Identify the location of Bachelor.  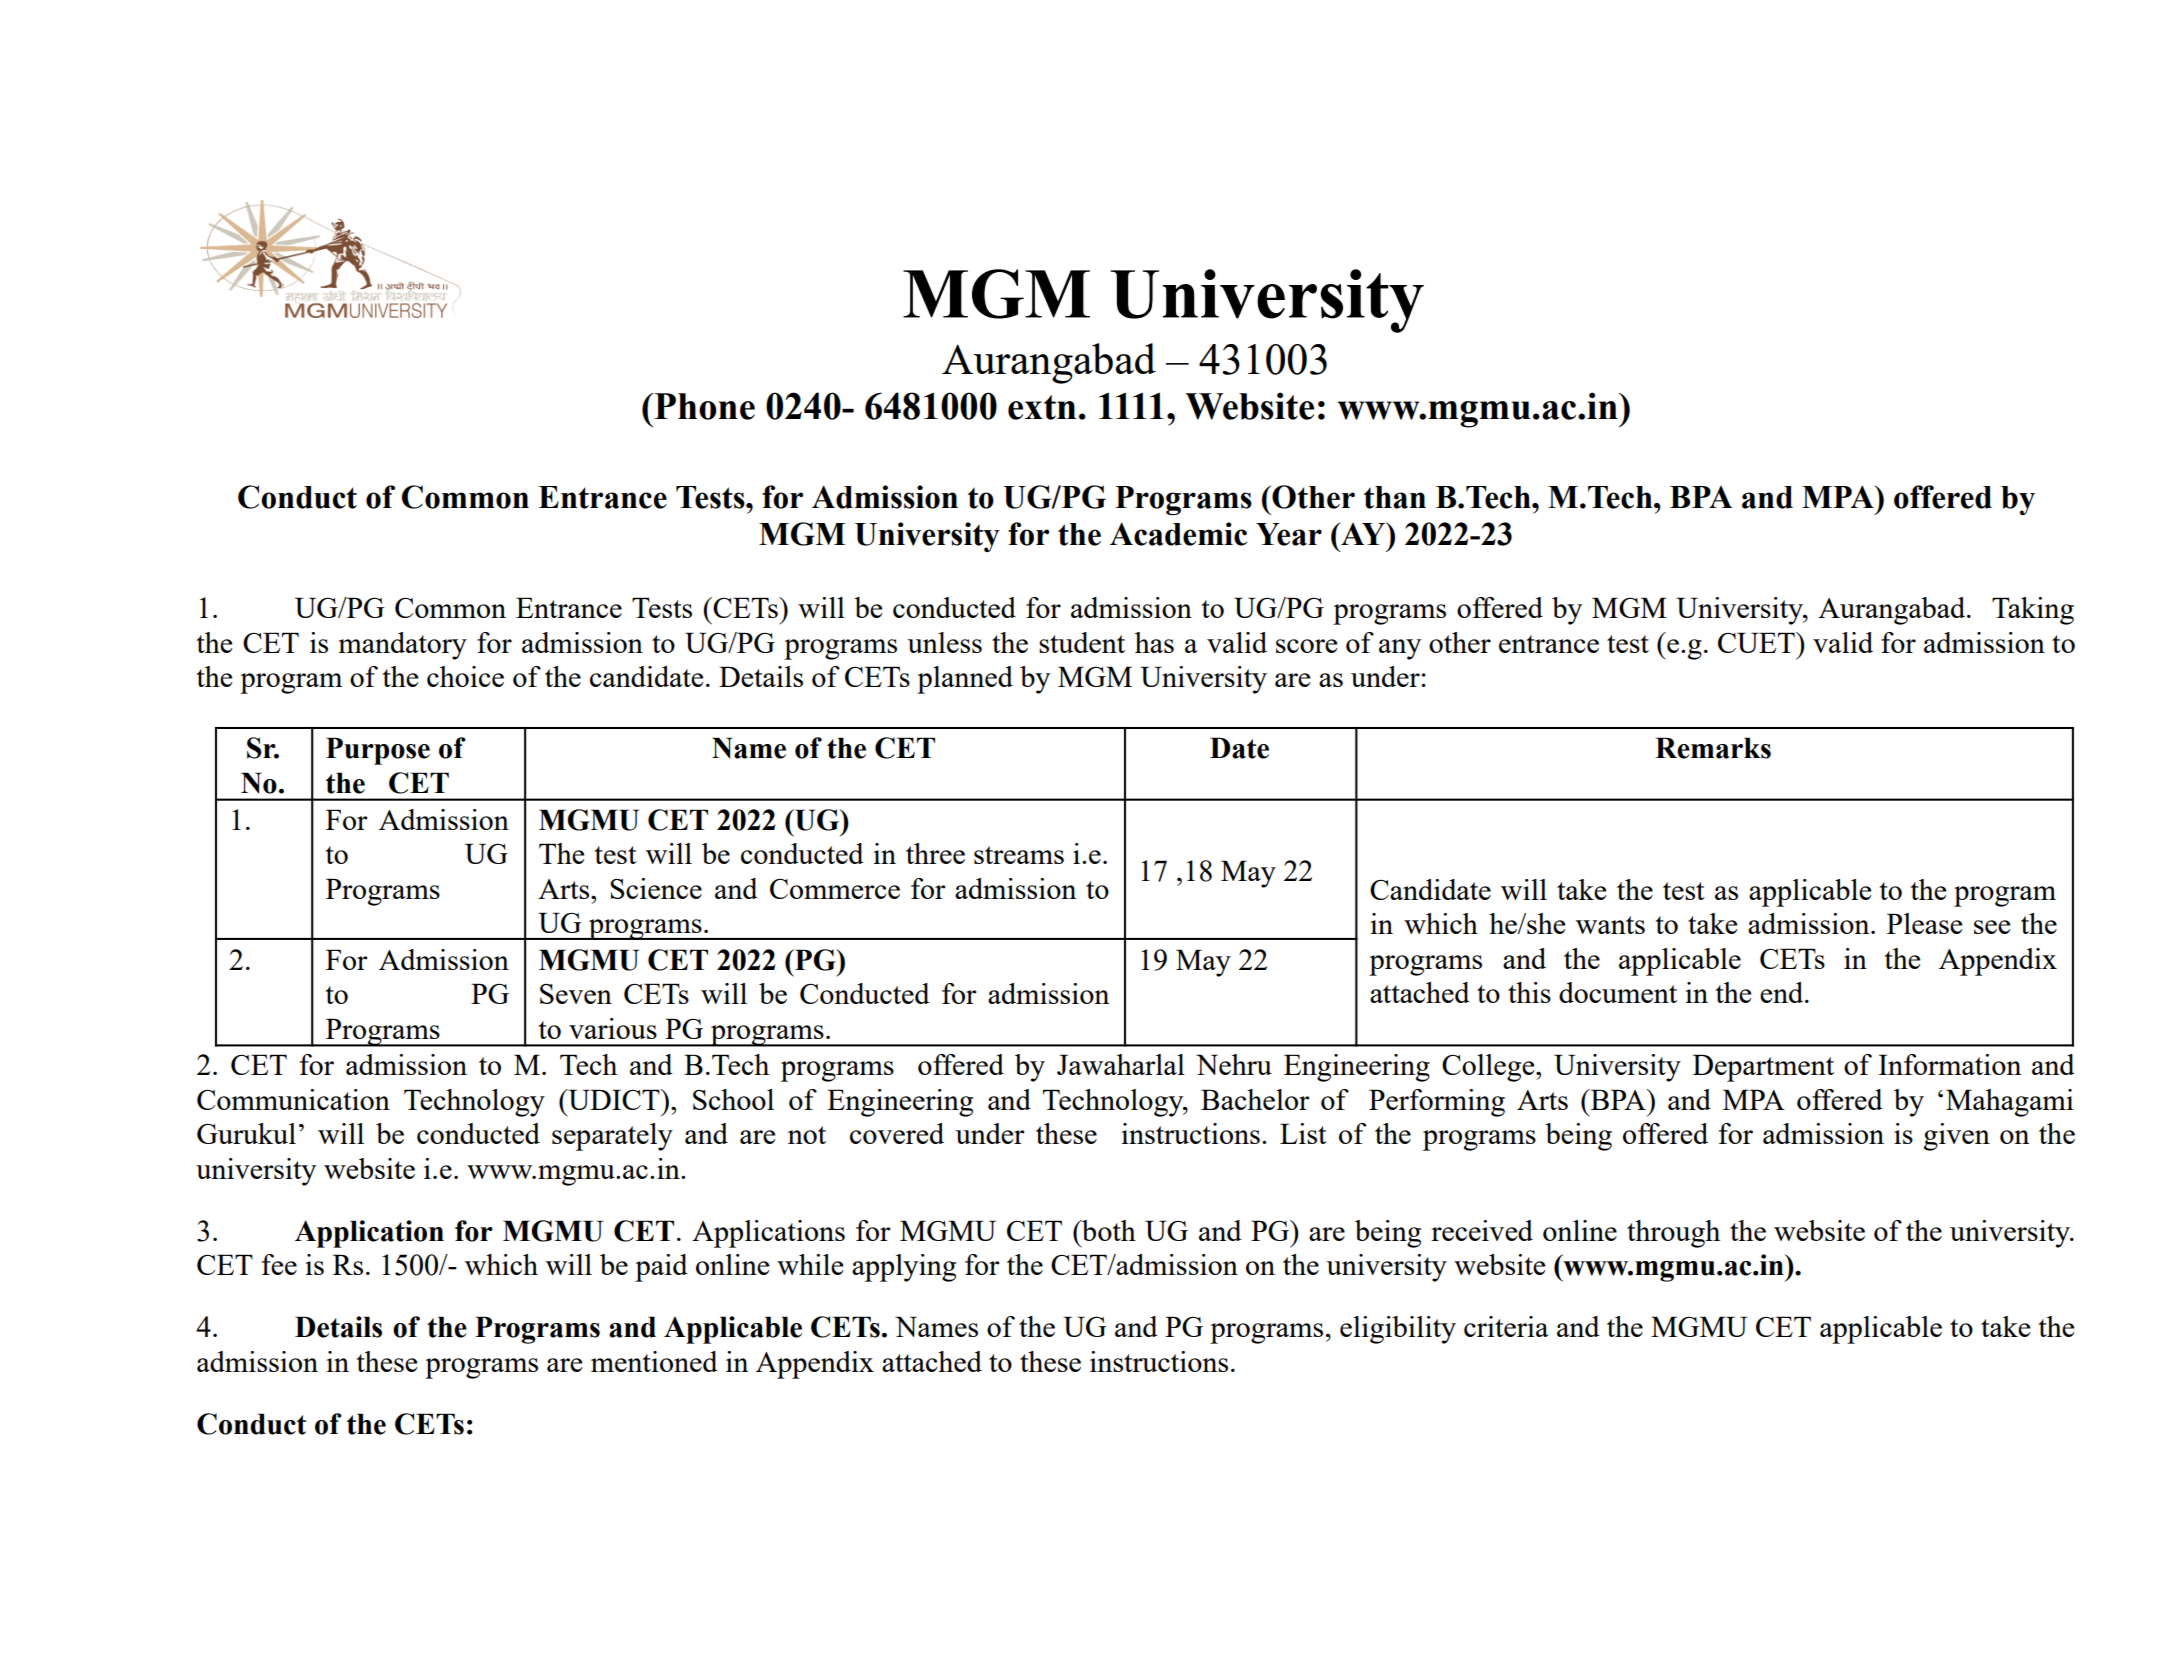
(1255, 1099).
